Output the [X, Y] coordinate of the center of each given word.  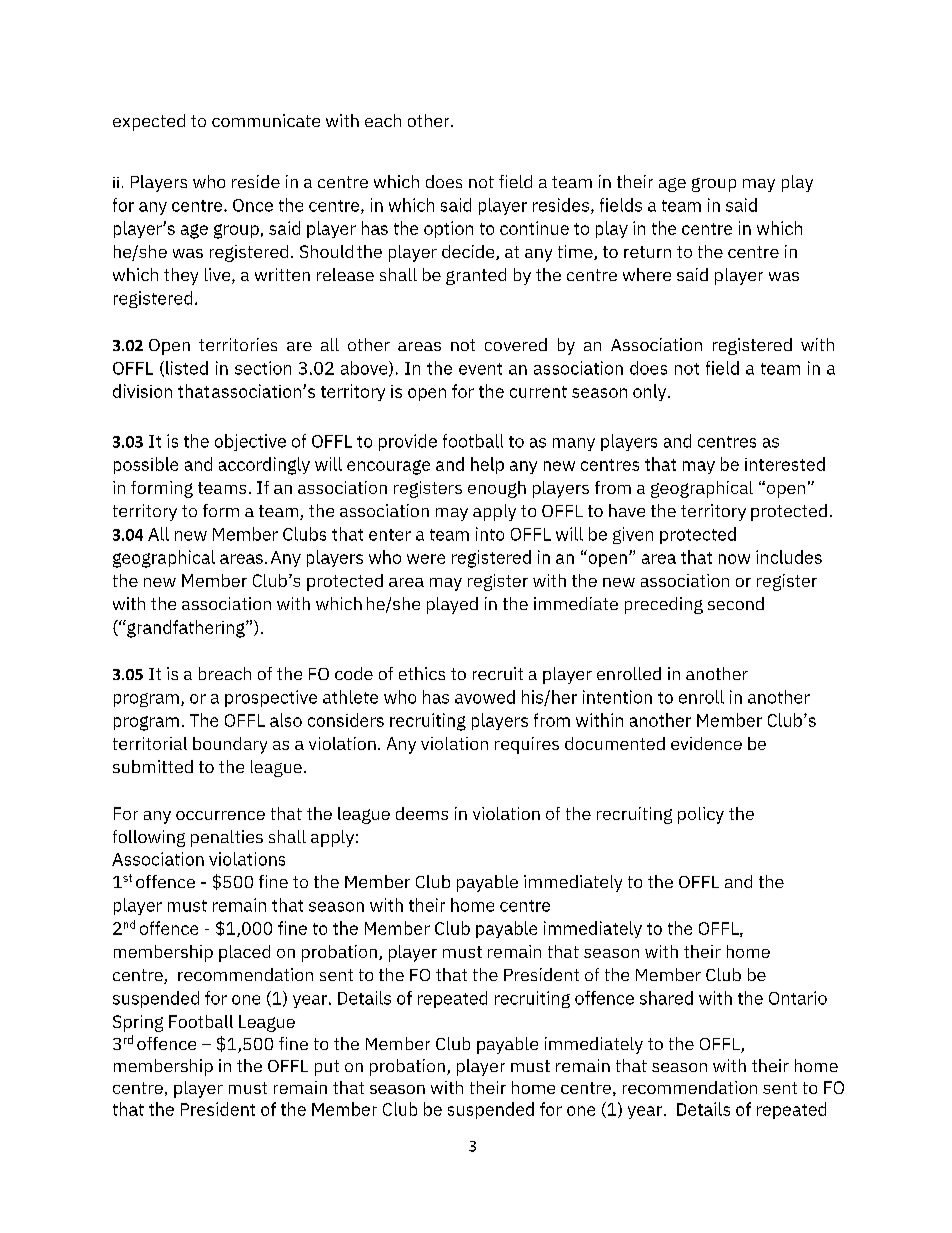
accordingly [264, 466]
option [448, 229]
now [734, 559]
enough [497, 489]
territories [238, 344]
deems [422, 813]
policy [701, 815]
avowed [485, 697]
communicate [266, 120]
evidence [706, 743]
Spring [138, 1023]
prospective [271, 698]
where [647, 274]
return [647, 252]
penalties [227, 838]
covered [516, 344]
